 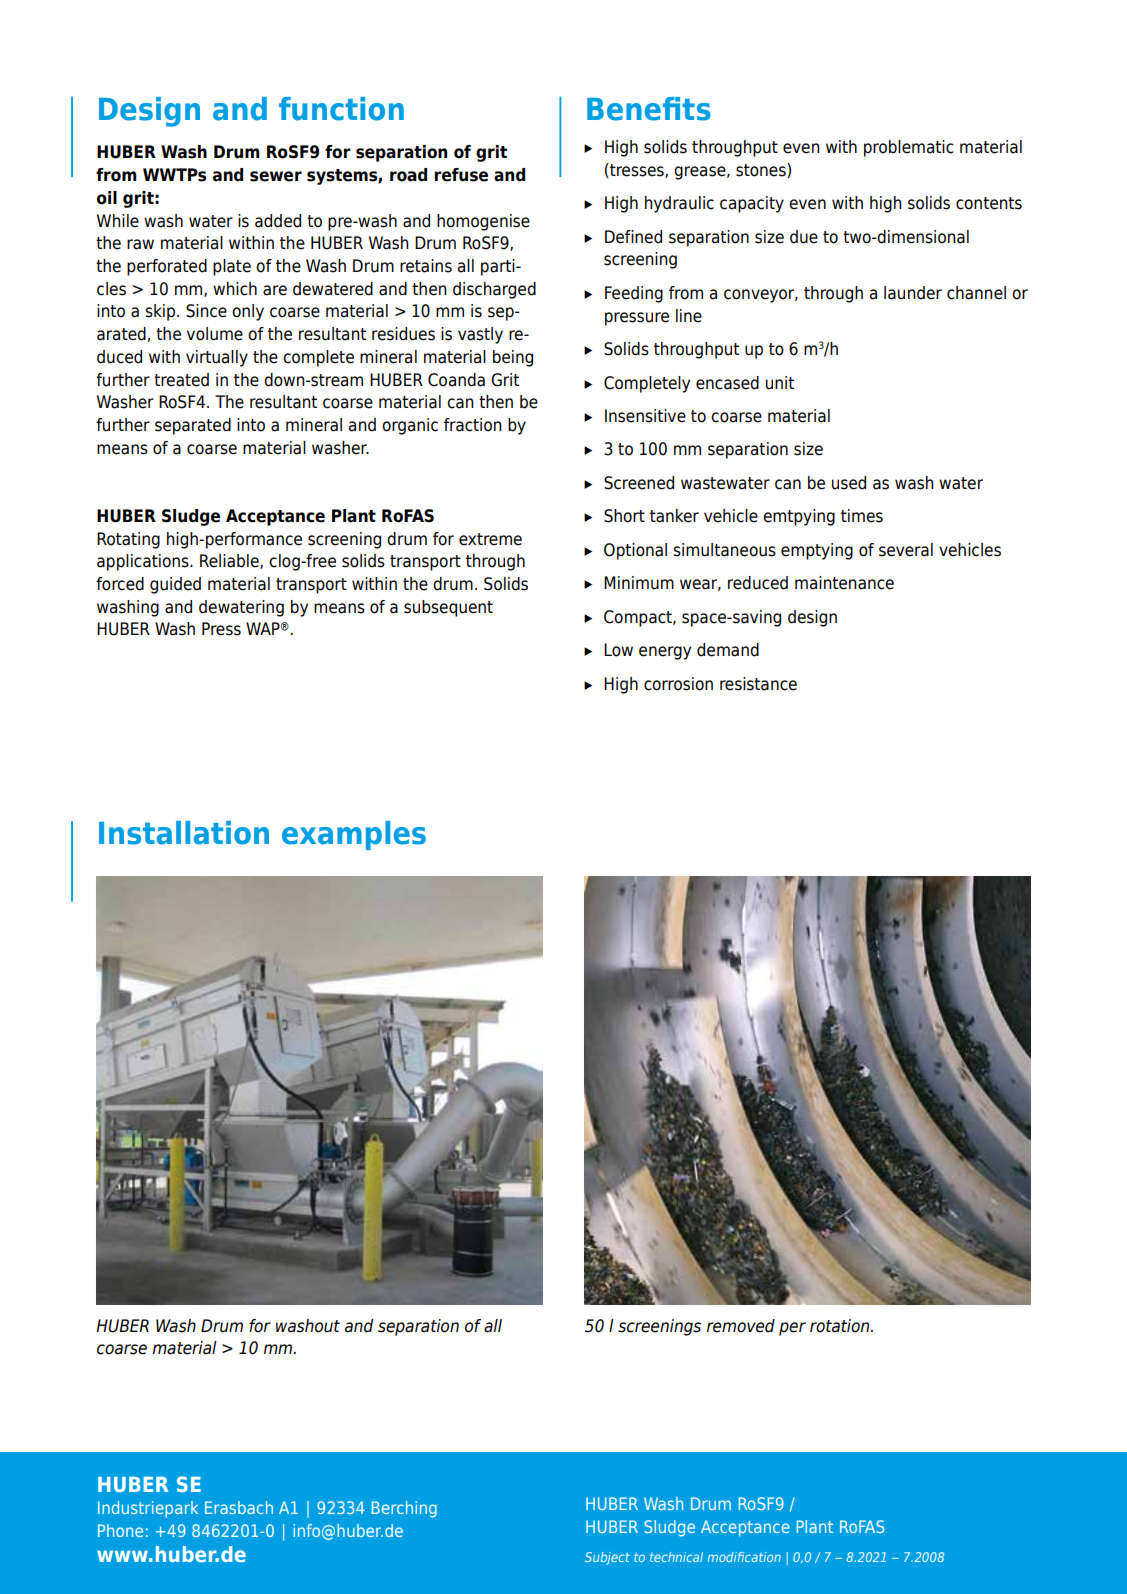 What do you see at coordinates (909, 148) in the screenshot?
I see `problematic` at bounding box center [909, 148].
